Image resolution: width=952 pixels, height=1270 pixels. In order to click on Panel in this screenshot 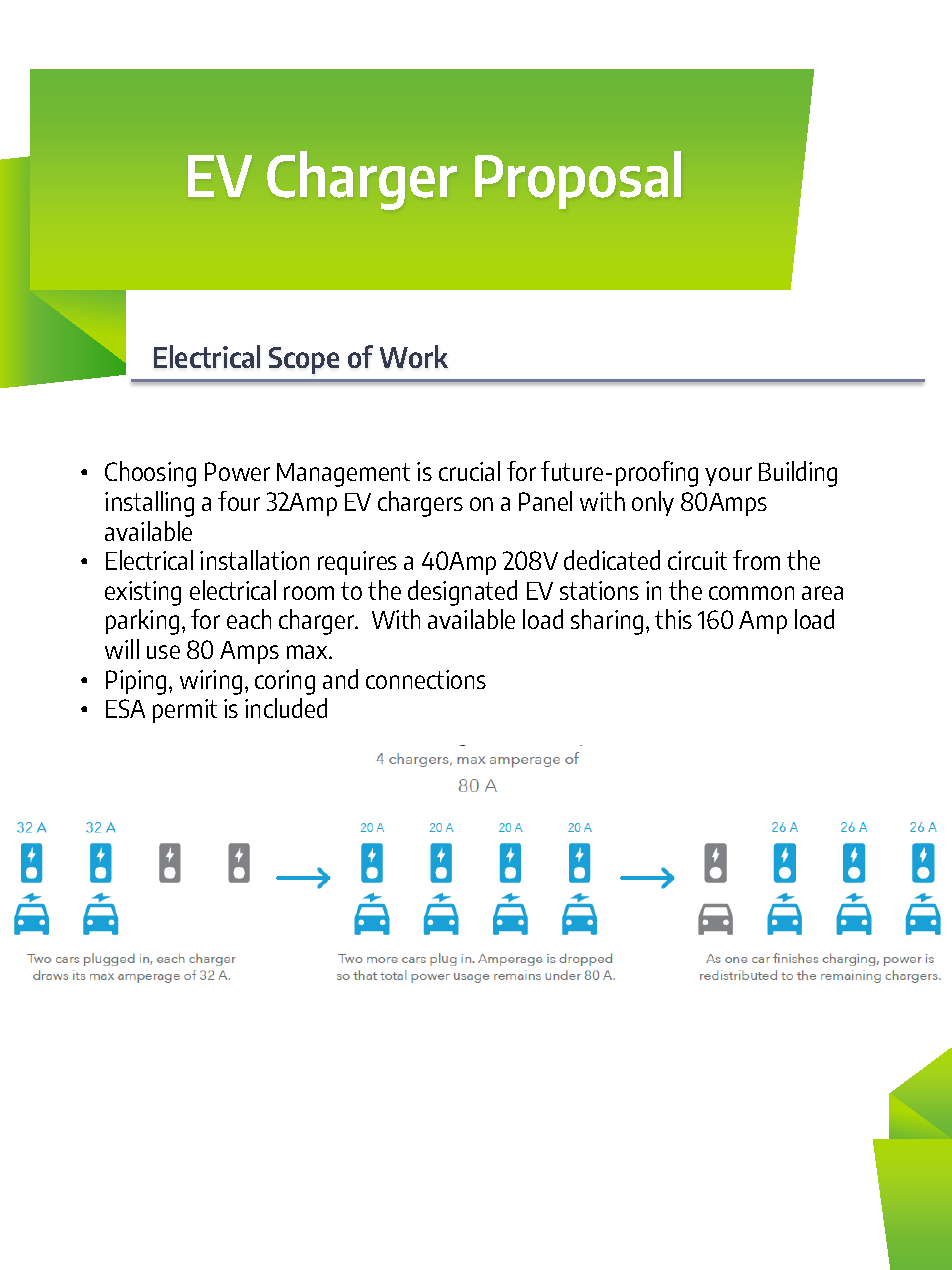, I will do `click(545, 501)`.
